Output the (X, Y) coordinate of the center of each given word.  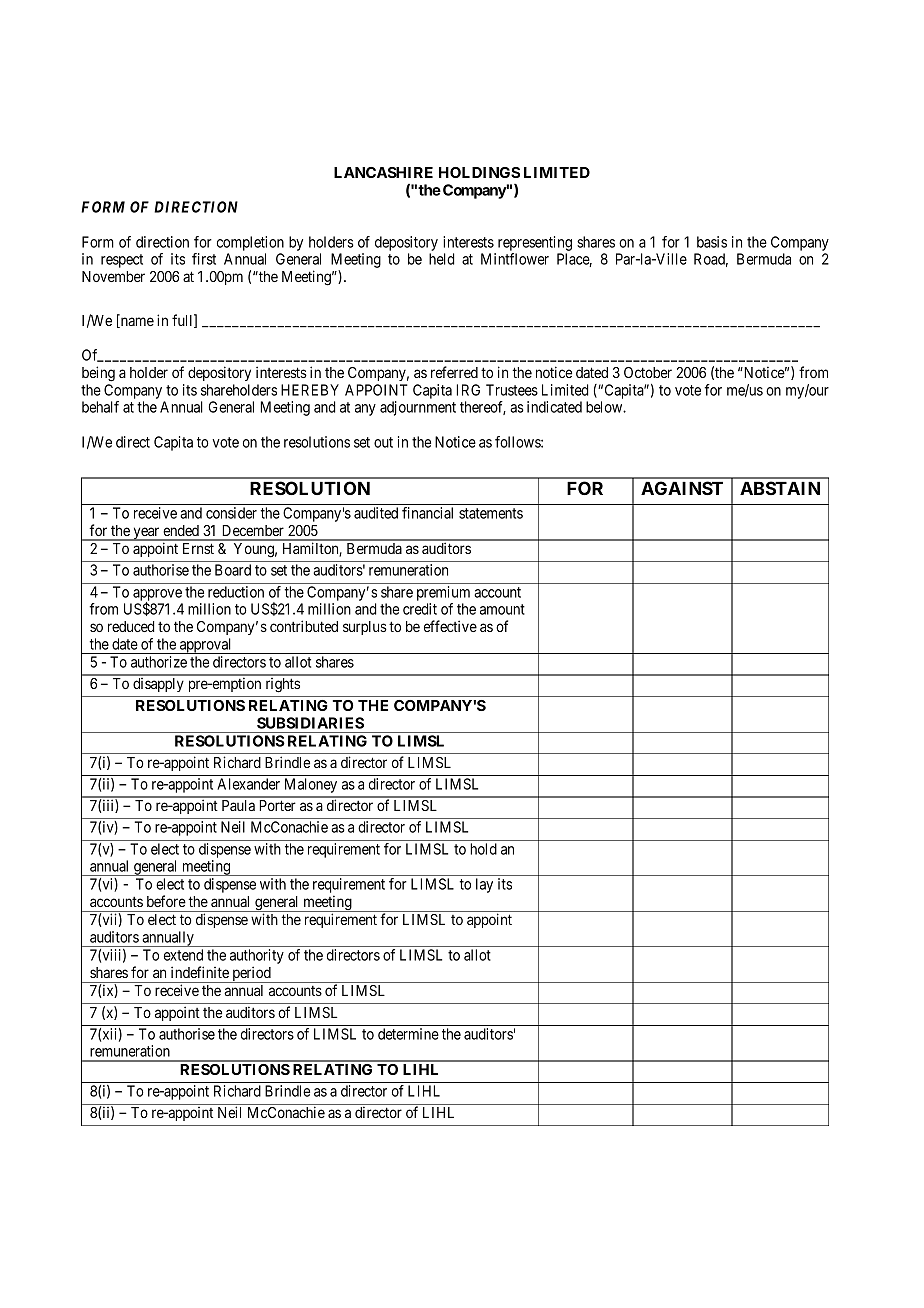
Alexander (248, 784)
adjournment (418, 408)
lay (484, 885)
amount (502, 609)
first (204, 259)
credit (420, 609)
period (251, 974)
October (648, 372)
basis (712, 242)
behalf (100, 407)
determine (408, 1034)
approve (157, 596)
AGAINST (682, 488)
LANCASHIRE (383, 172)
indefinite (200, 972)
